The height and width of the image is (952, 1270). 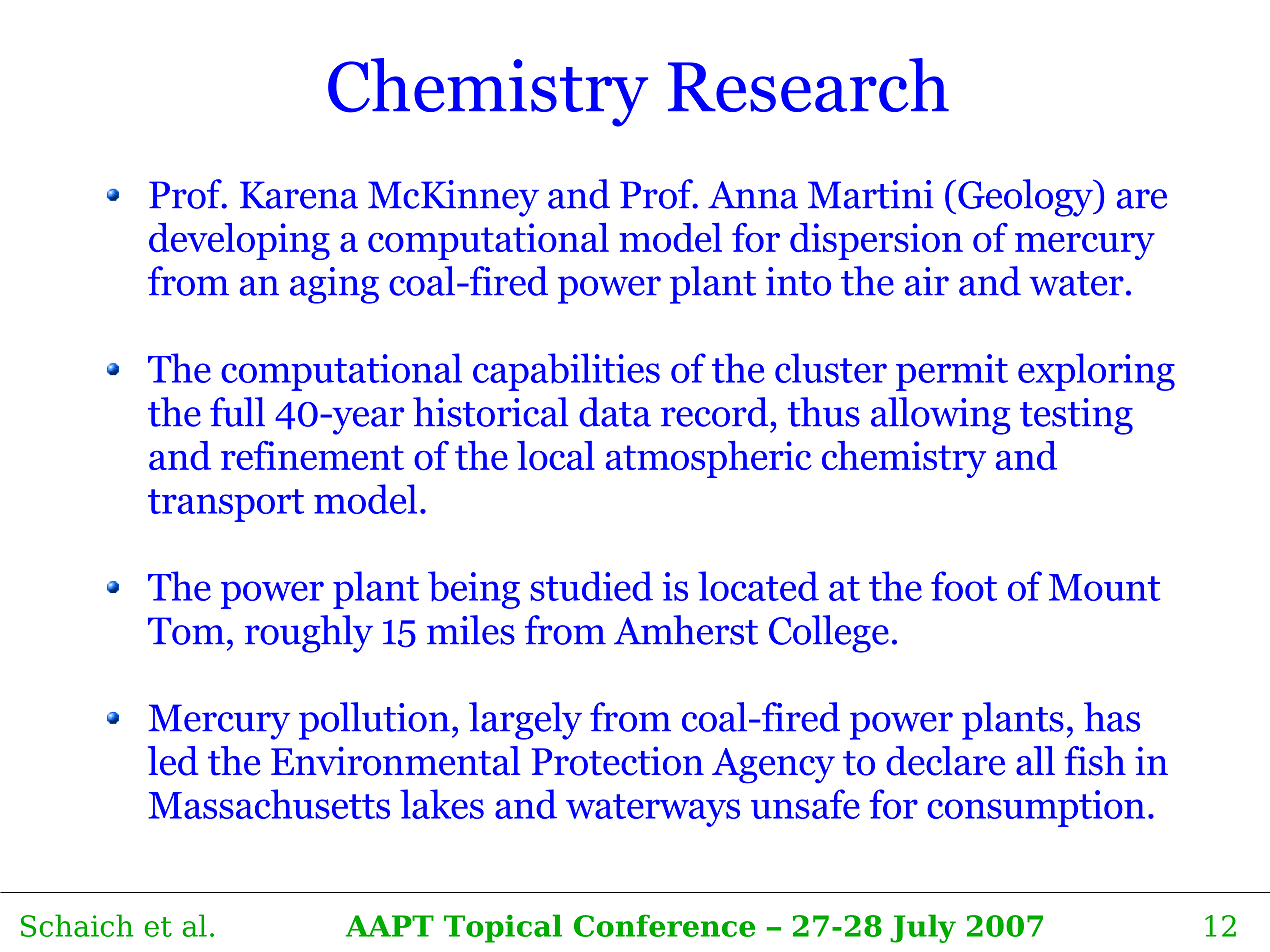 I want to click on Research, so click(x=808, y=85).
